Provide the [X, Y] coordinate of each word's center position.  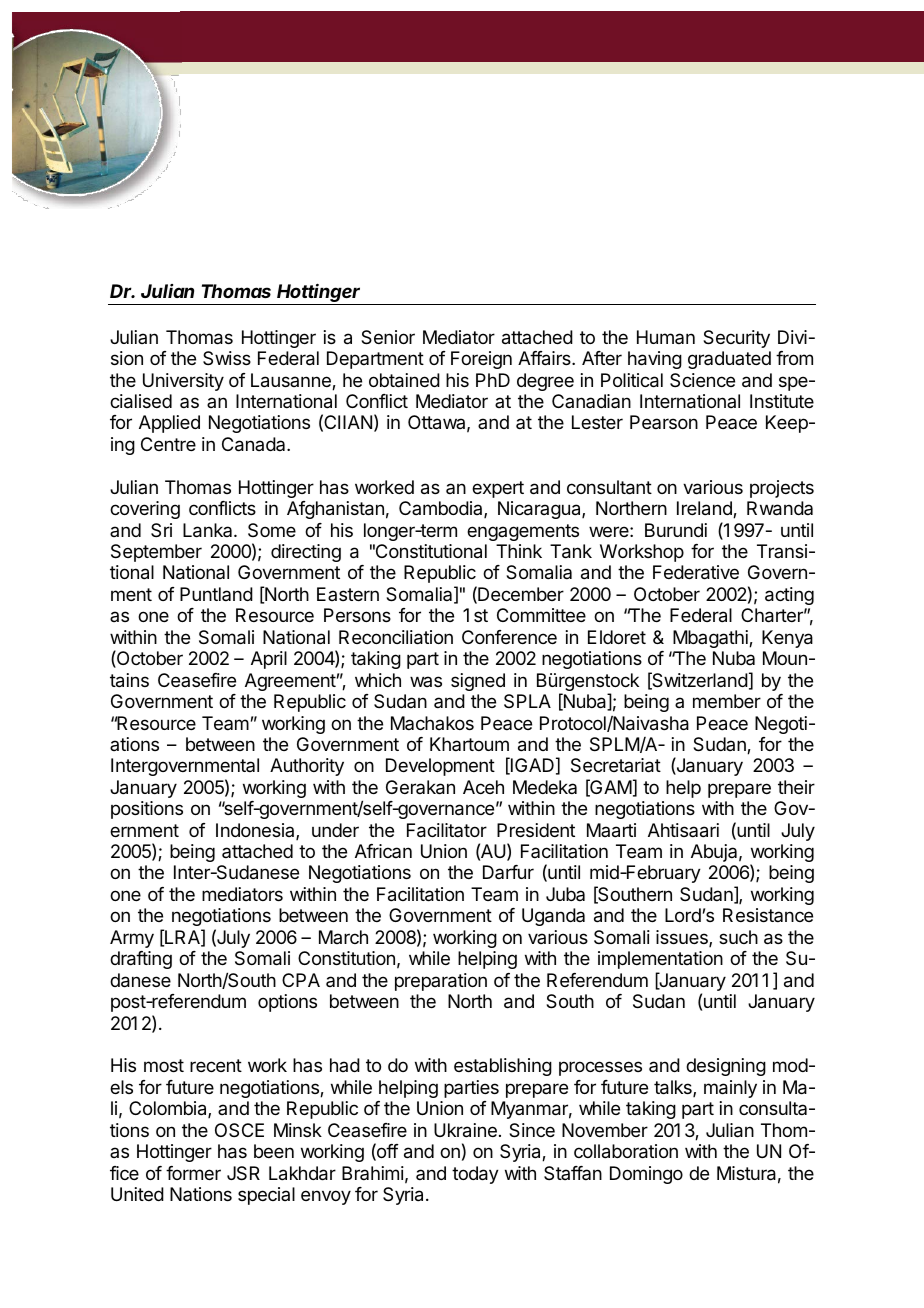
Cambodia [442, 509]
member [727, 701]
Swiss [227, 358]
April [269, 660]
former [193, 1173]
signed [478, 682]
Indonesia [256, 831]
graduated [729, 360]
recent [216, 1065]
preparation [441, 982]
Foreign [481, 360]
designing [726, 1067]
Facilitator [447, 830]
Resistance [768, 915]
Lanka [209, 530]
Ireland [705, 509]
